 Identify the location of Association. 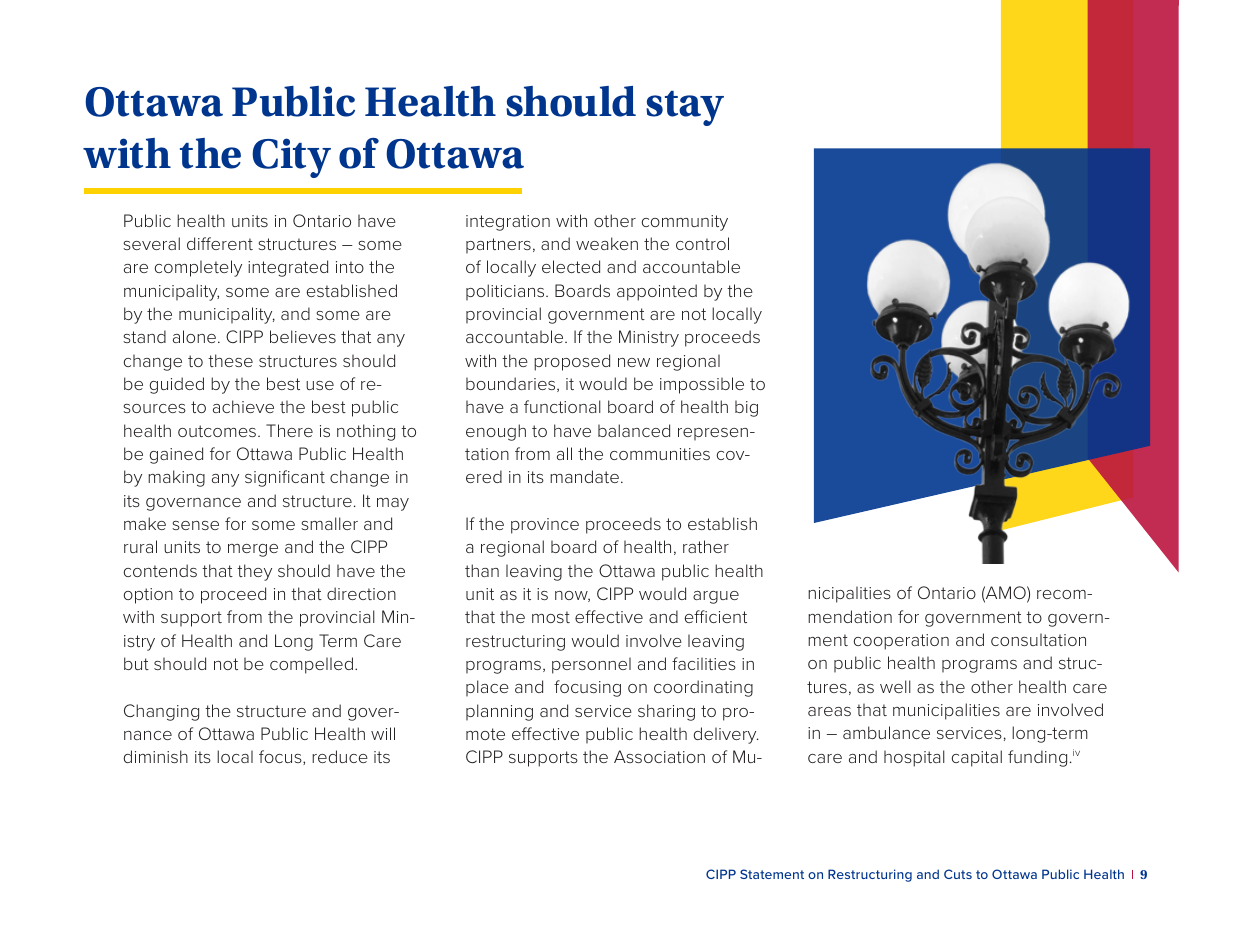
(659, 756).
